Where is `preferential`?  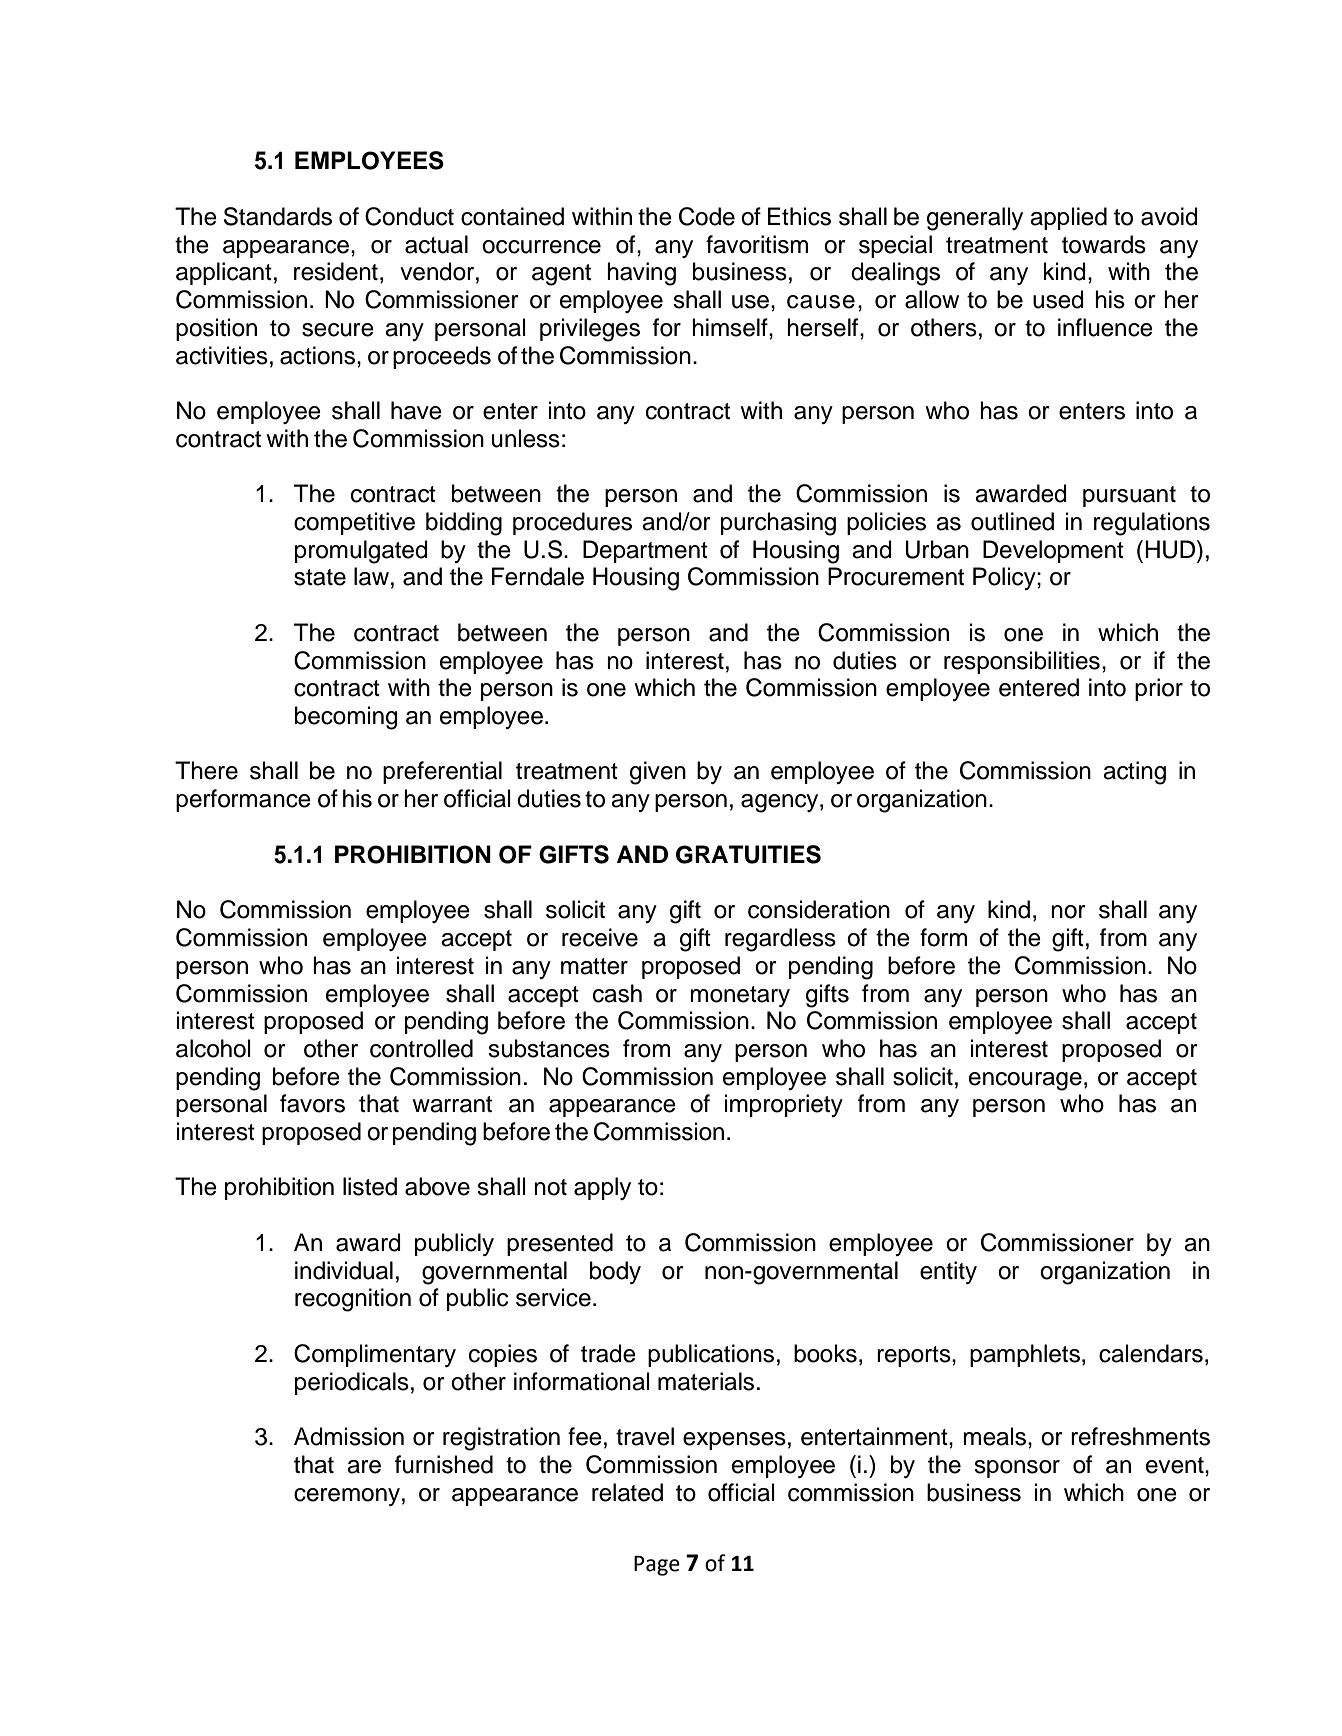 preferential is located at coordinates (442, 772).
